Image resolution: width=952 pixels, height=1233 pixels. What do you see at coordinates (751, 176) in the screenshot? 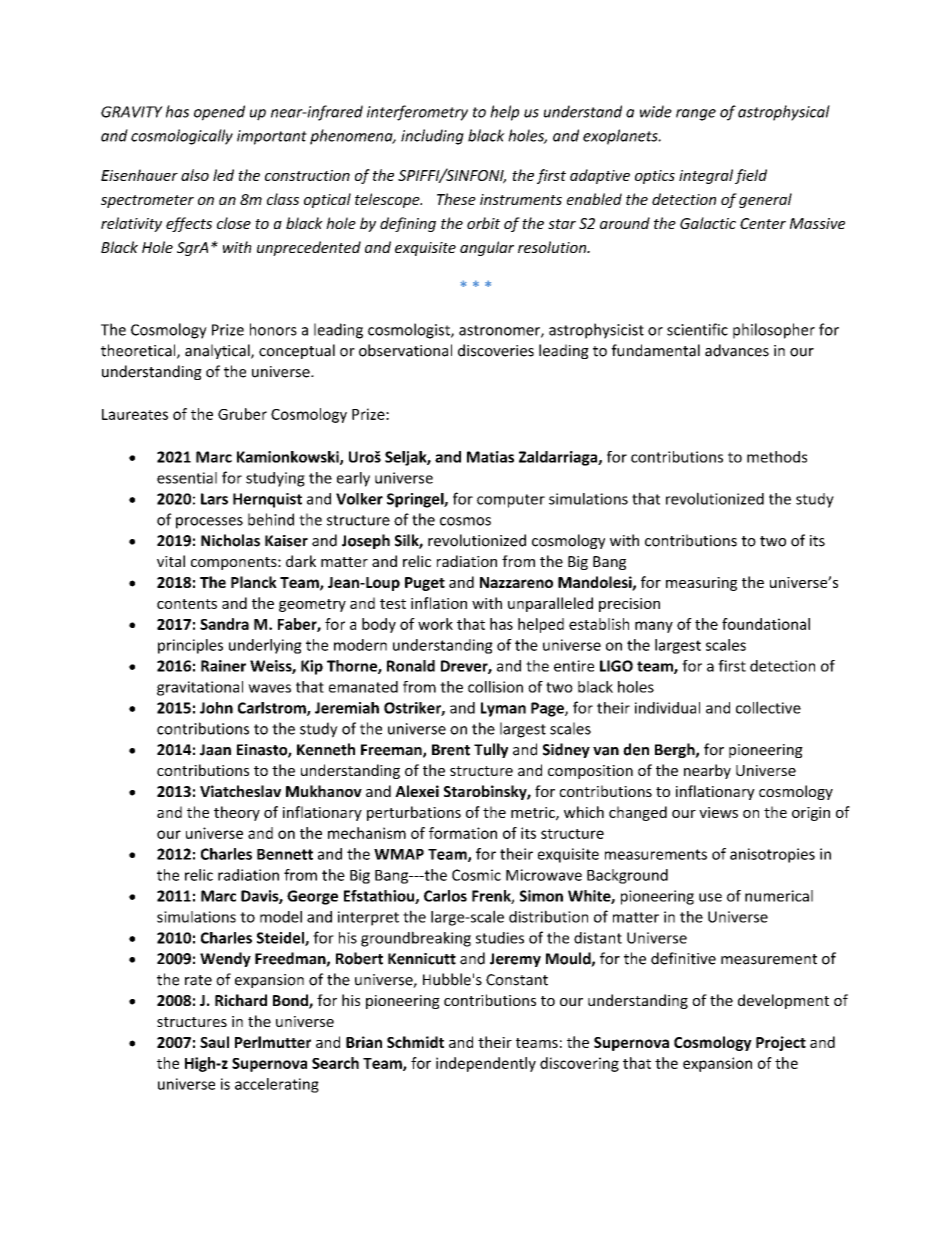
I see `field` at bounding box center [751, 176].
